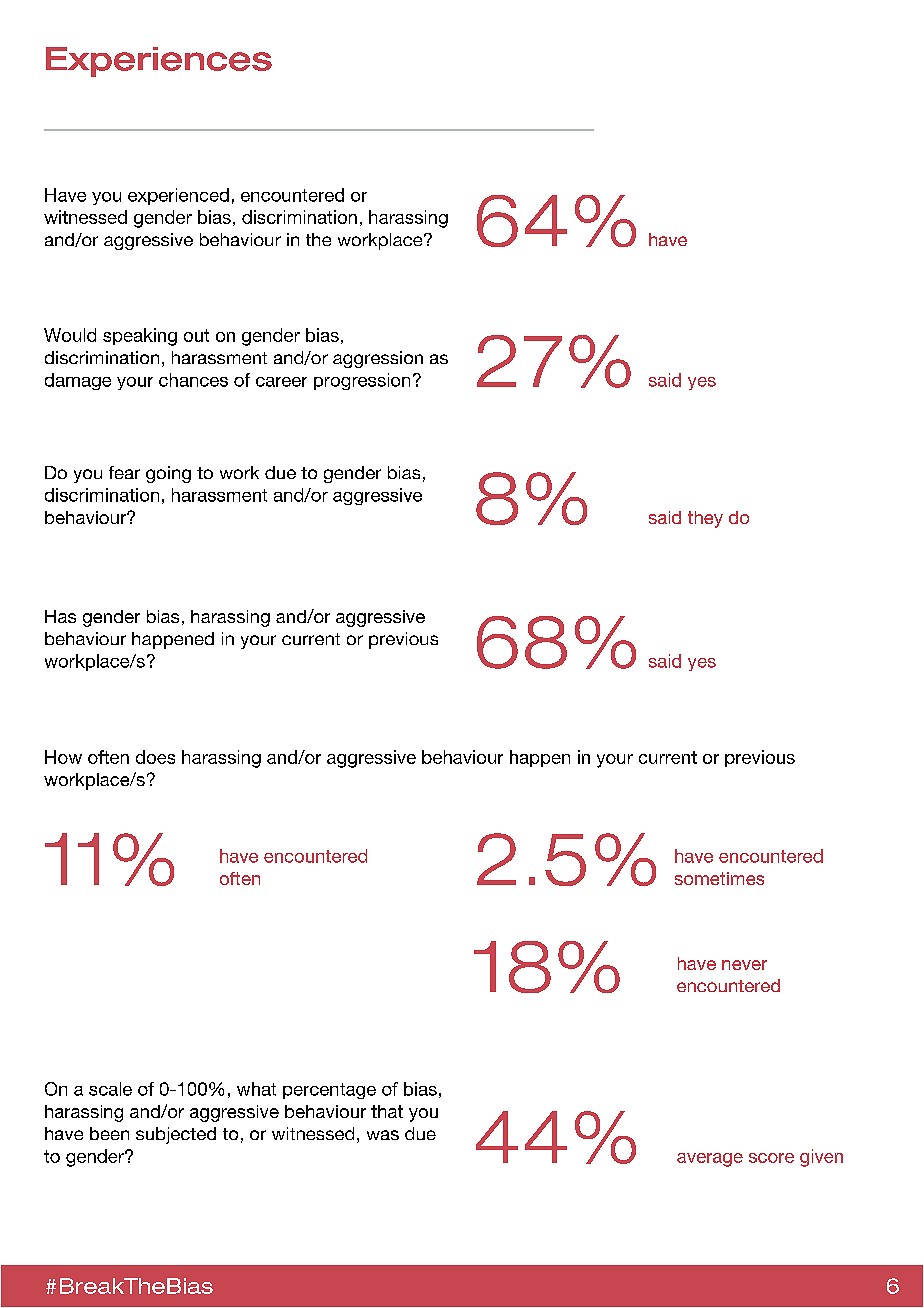 This screenshot has height=1308, width=924. Describe the element at coordinates (744, 965) in the screenshot. I see `never` at that location.
